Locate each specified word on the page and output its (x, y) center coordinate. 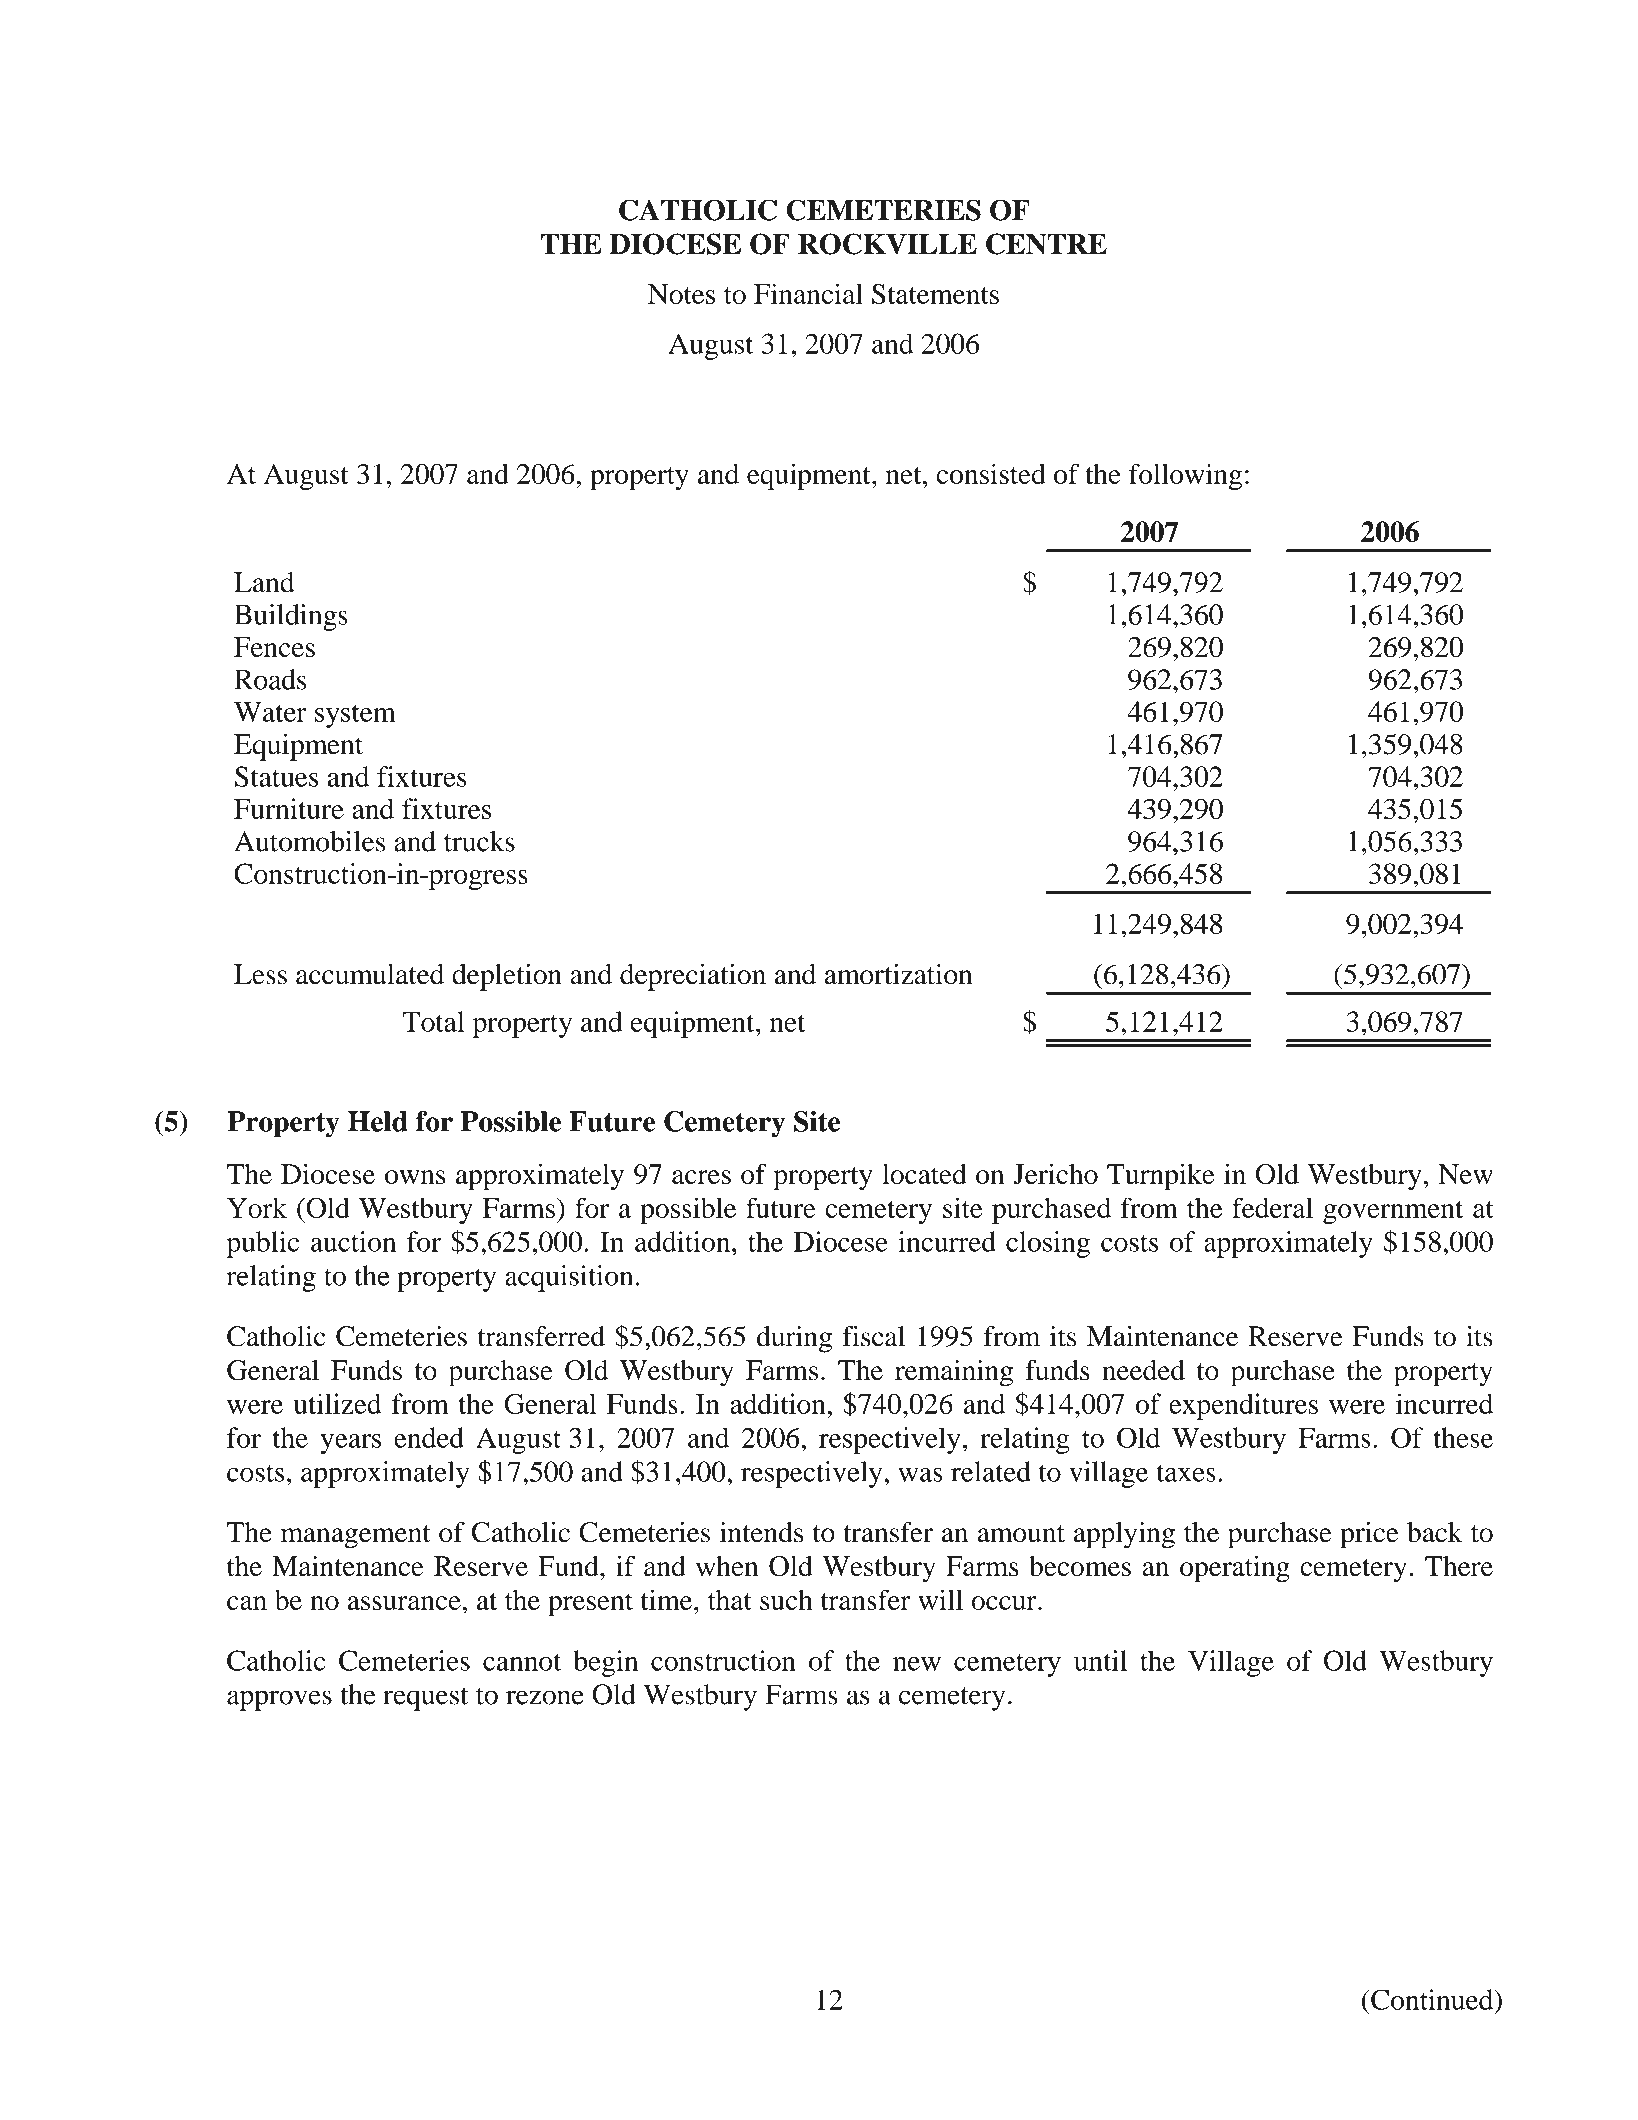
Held (378, 1121)
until (1100, 1660)
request (425, 1699)
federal (1272, 1207)
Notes (681, 294)
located (924, 1174)
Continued (1433, 1999)
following (1185, 476)
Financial (808, 293)
